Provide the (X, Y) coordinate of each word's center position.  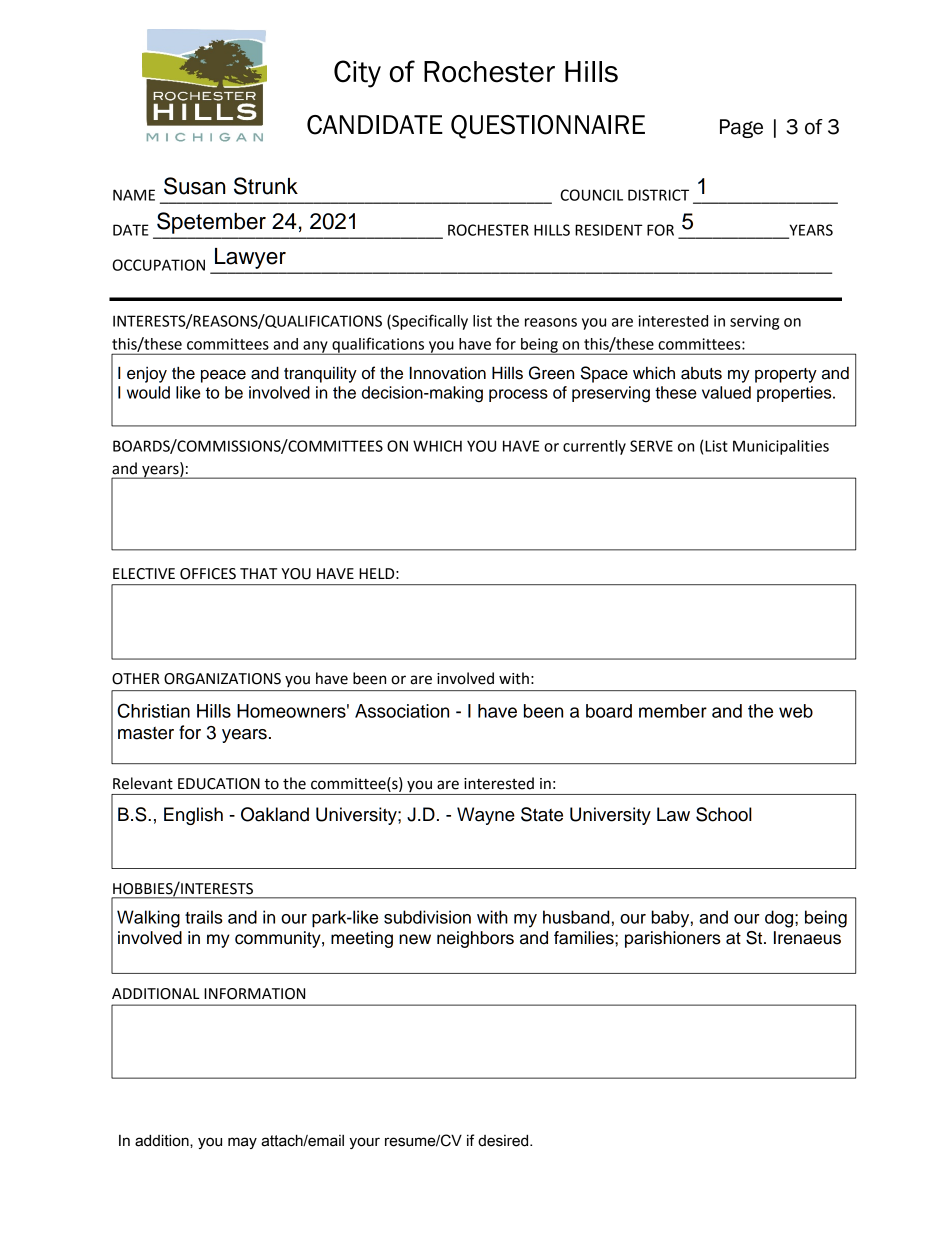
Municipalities (781, 447)
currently (594, 447)
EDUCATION (219, 784)
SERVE (651, 446)
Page (741, 128)
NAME (134, 195)
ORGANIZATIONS (222, 679)
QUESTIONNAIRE (548, 127)
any (315, 348)
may (242, 1143)
